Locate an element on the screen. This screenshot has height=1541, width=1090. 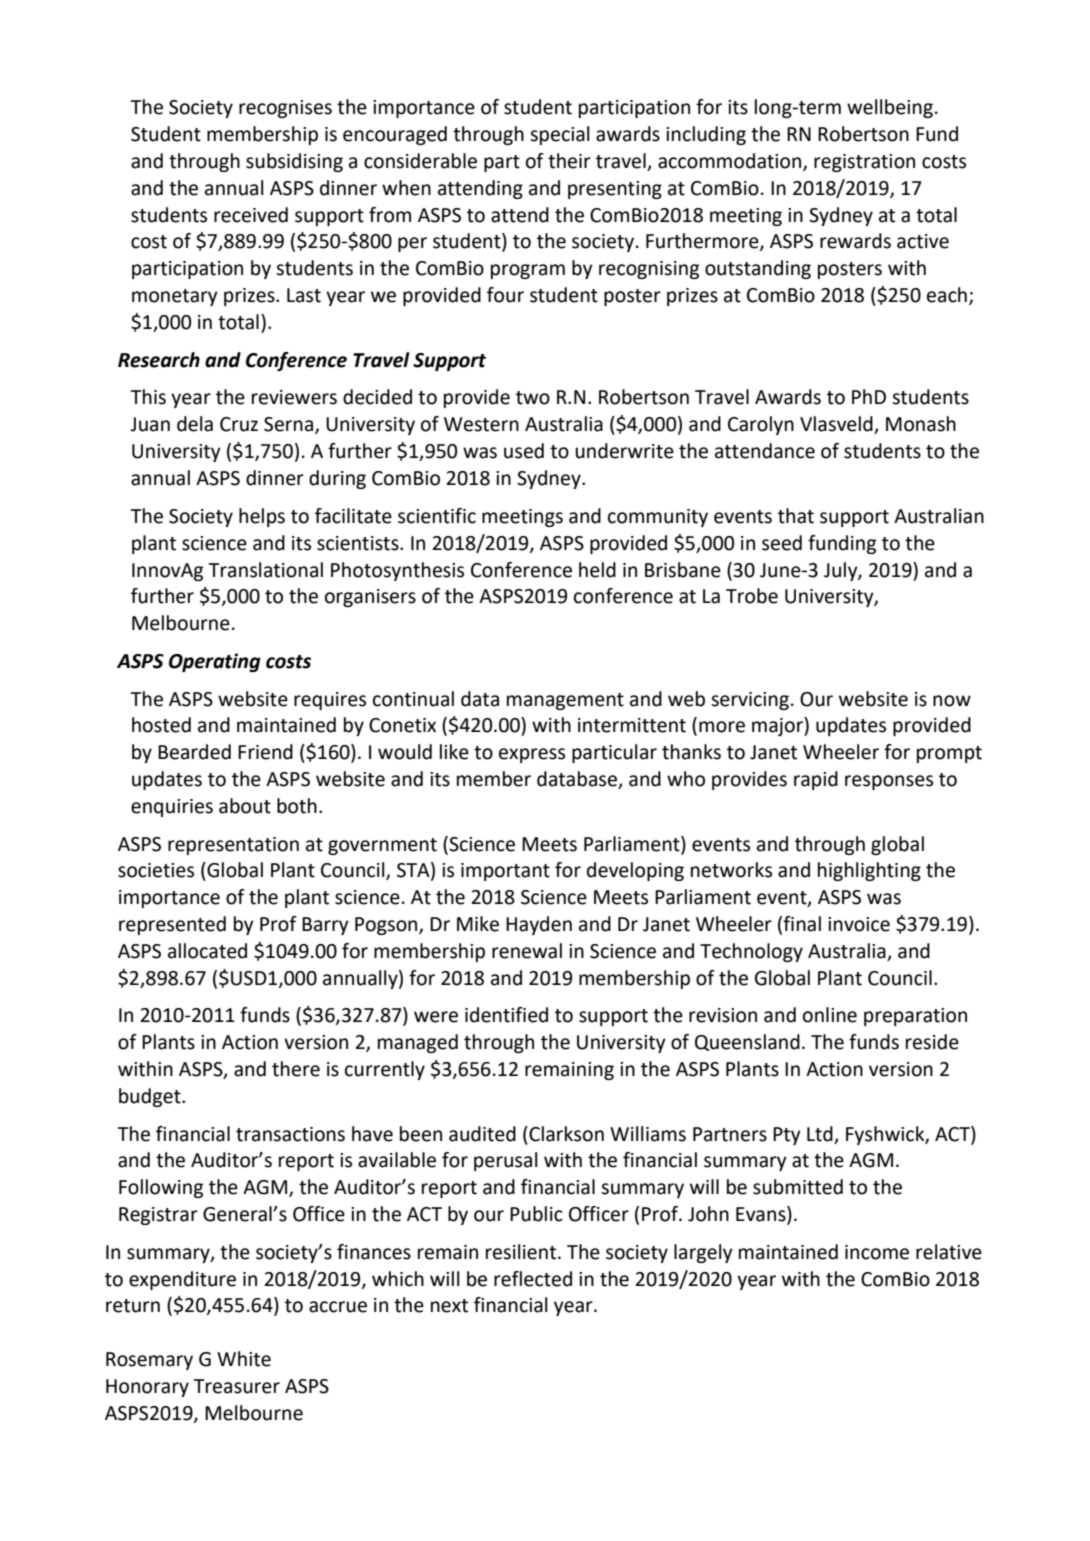
identified is located at coordinates (506, 1015).
